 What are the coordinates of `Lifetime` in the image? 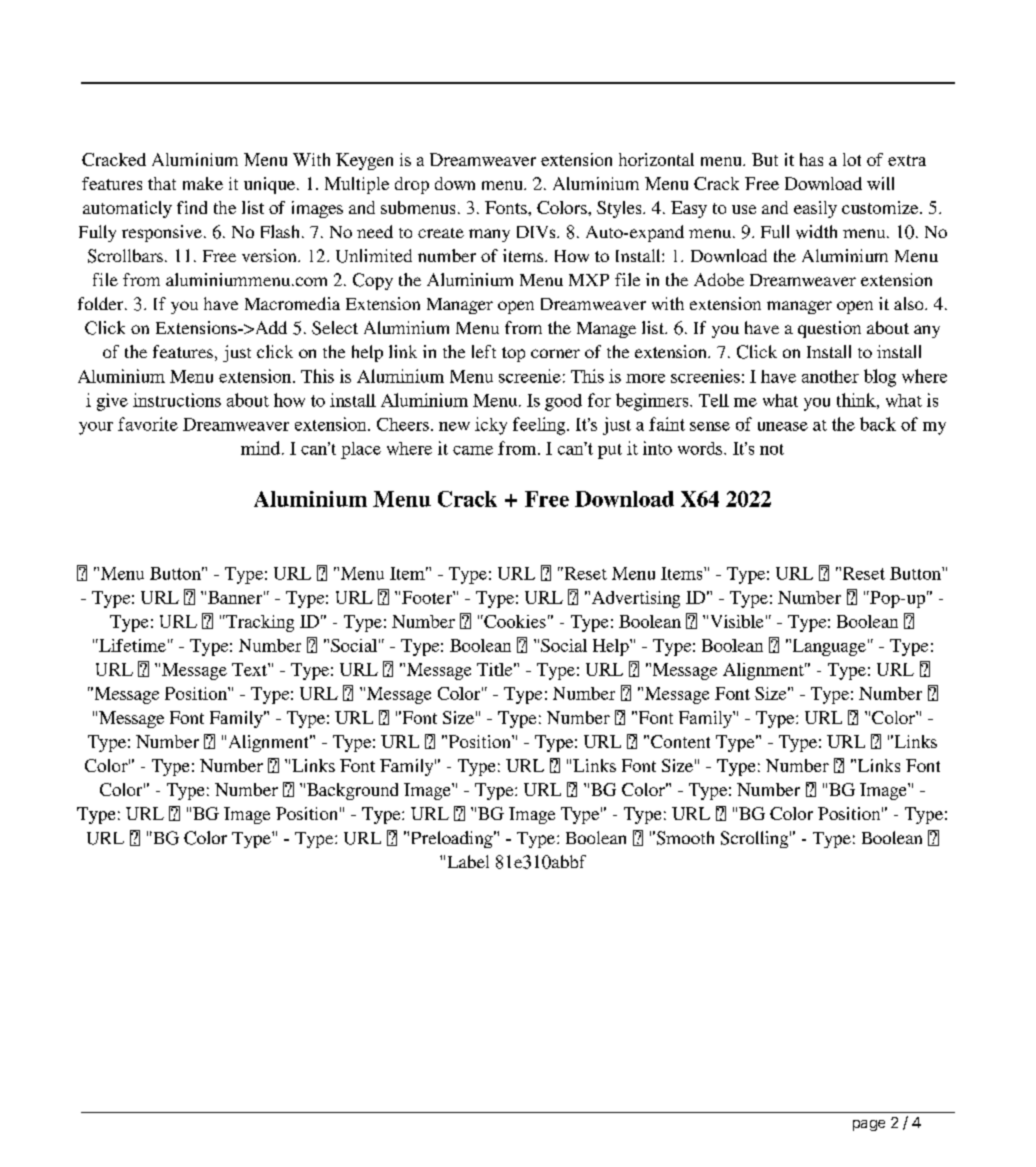 It's located at (131, 645).
